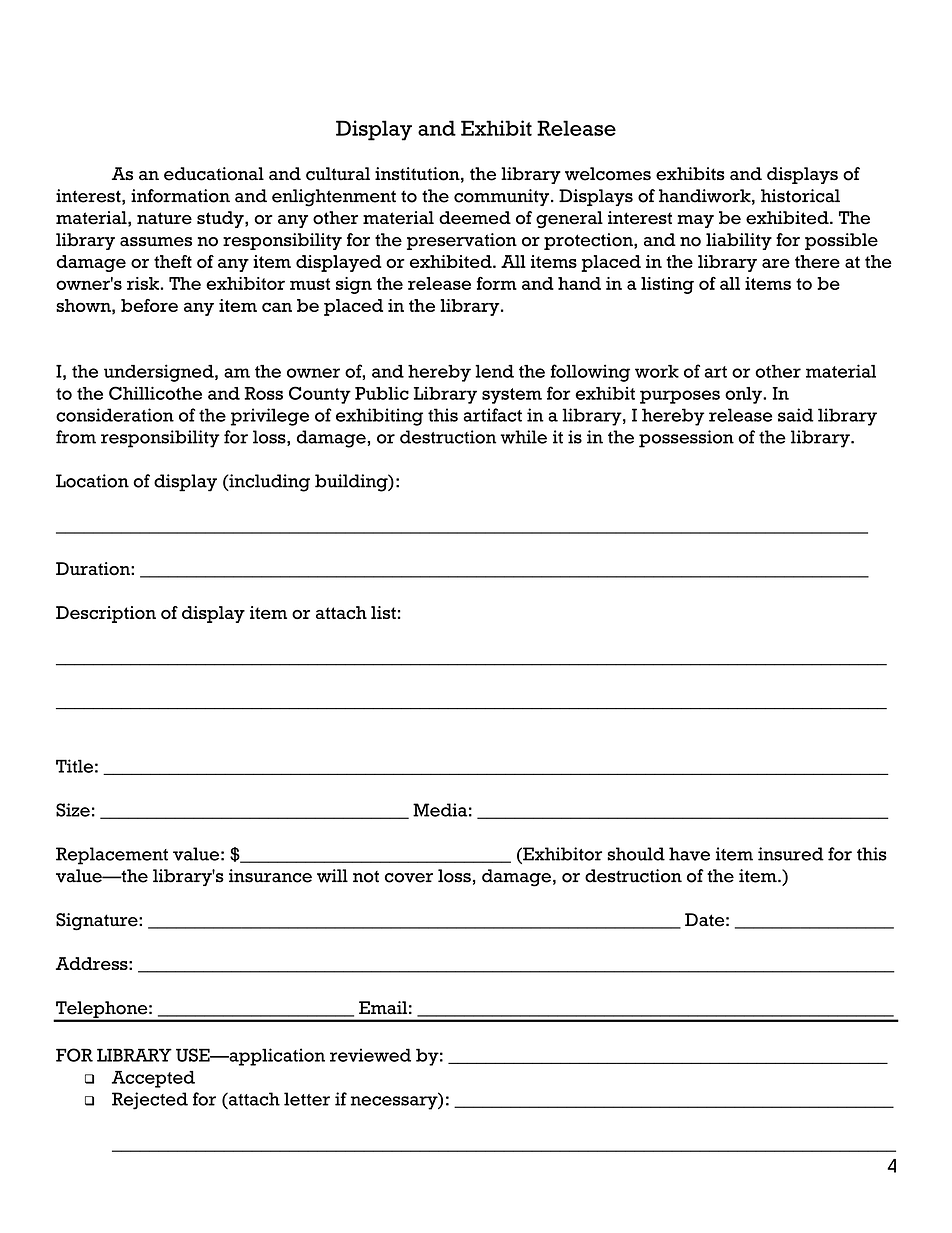  What do you see at coordinates (523, 437) in the document?
I see `while` at bounding box center [523, 437].
